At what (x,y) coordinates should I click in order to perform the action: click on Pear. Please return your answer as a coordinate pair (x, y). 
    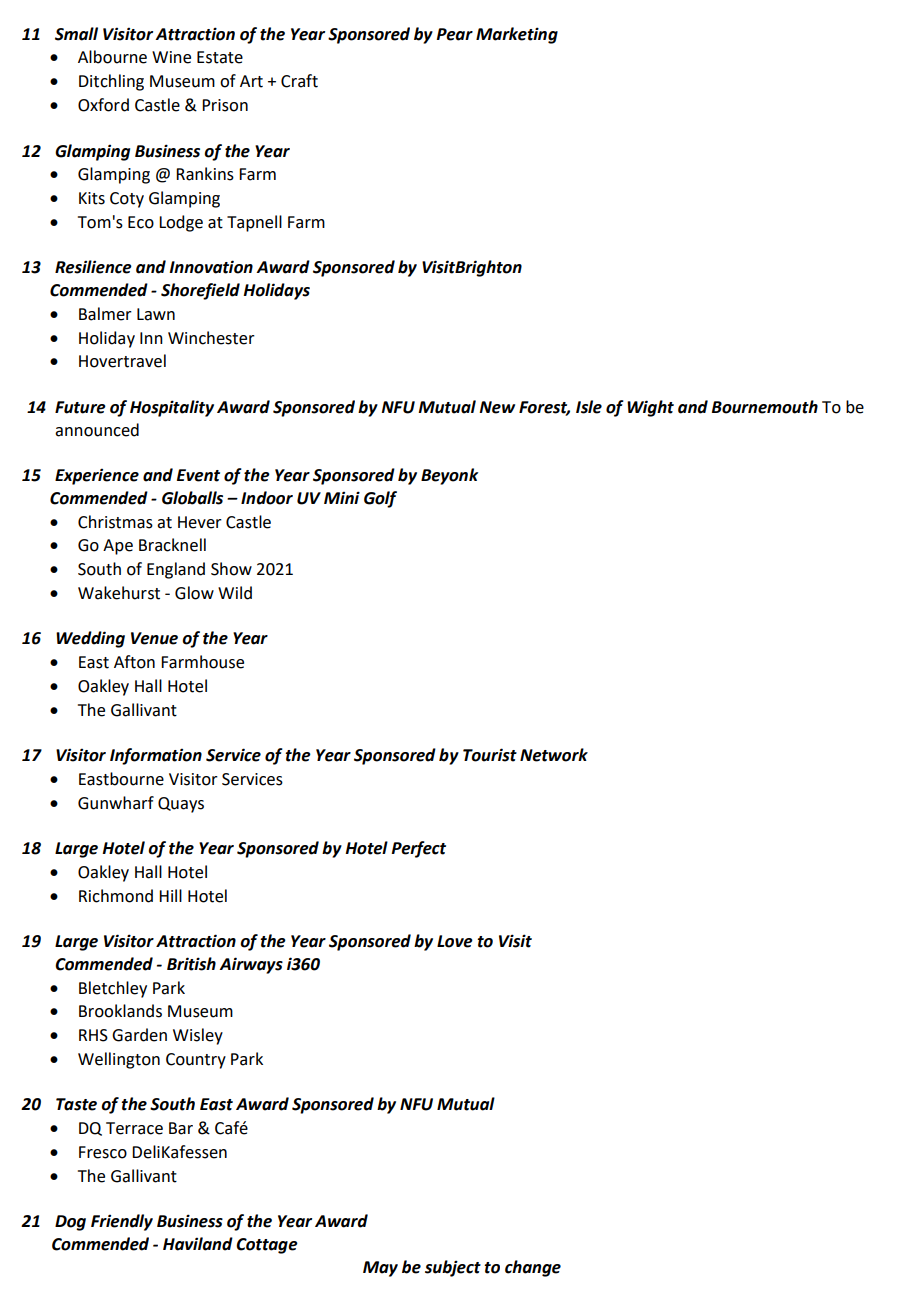
    Looking at the image, I should click on (454, 34).
